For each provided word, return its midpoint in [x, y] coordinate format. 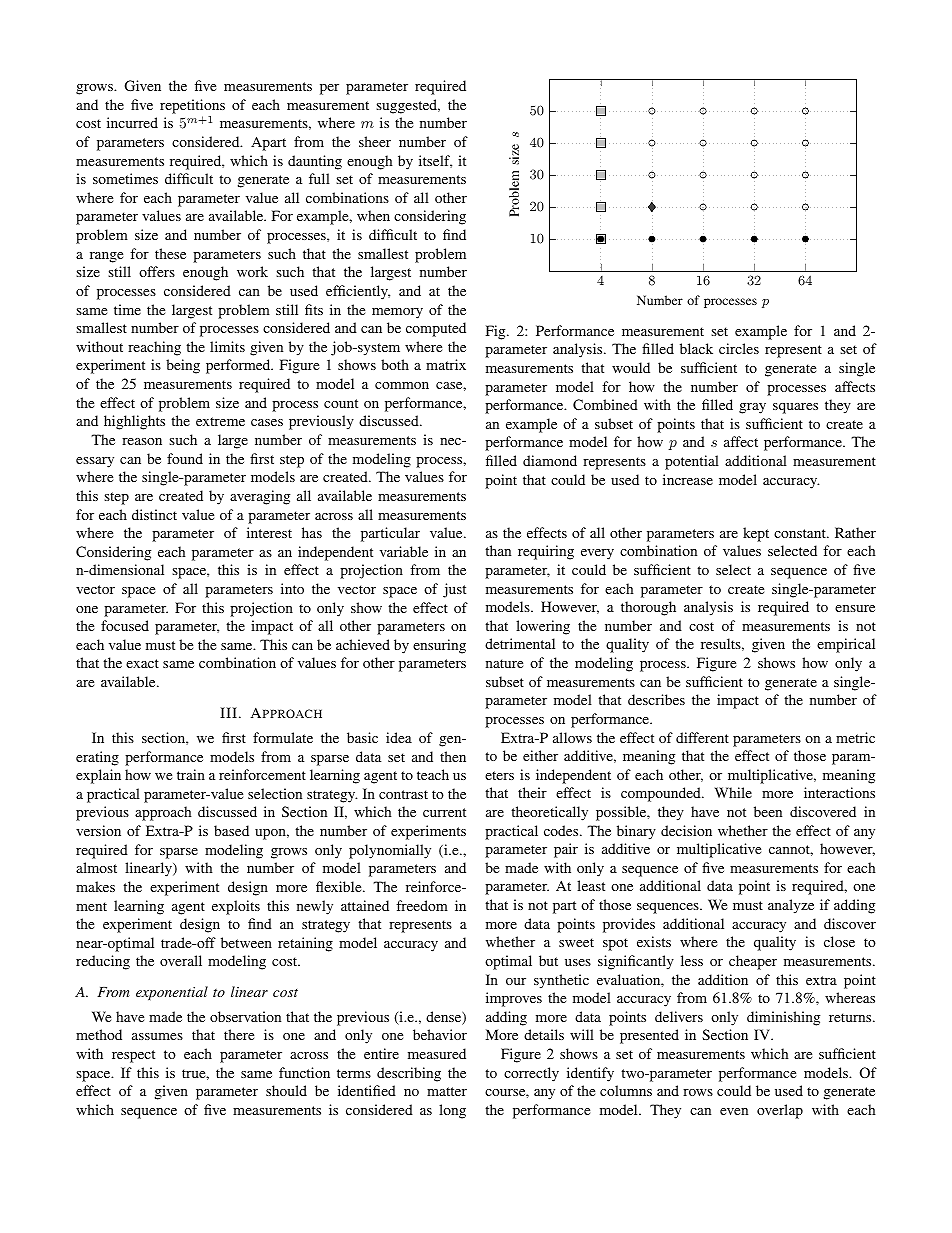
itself [435, 161]
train [191, 774]
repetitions [192, 106]
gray [752, 408]
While [733, 792]
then [453, 756]
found [185, 458]
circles [739, 348]
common [402, 385]
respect [133, 1056]
